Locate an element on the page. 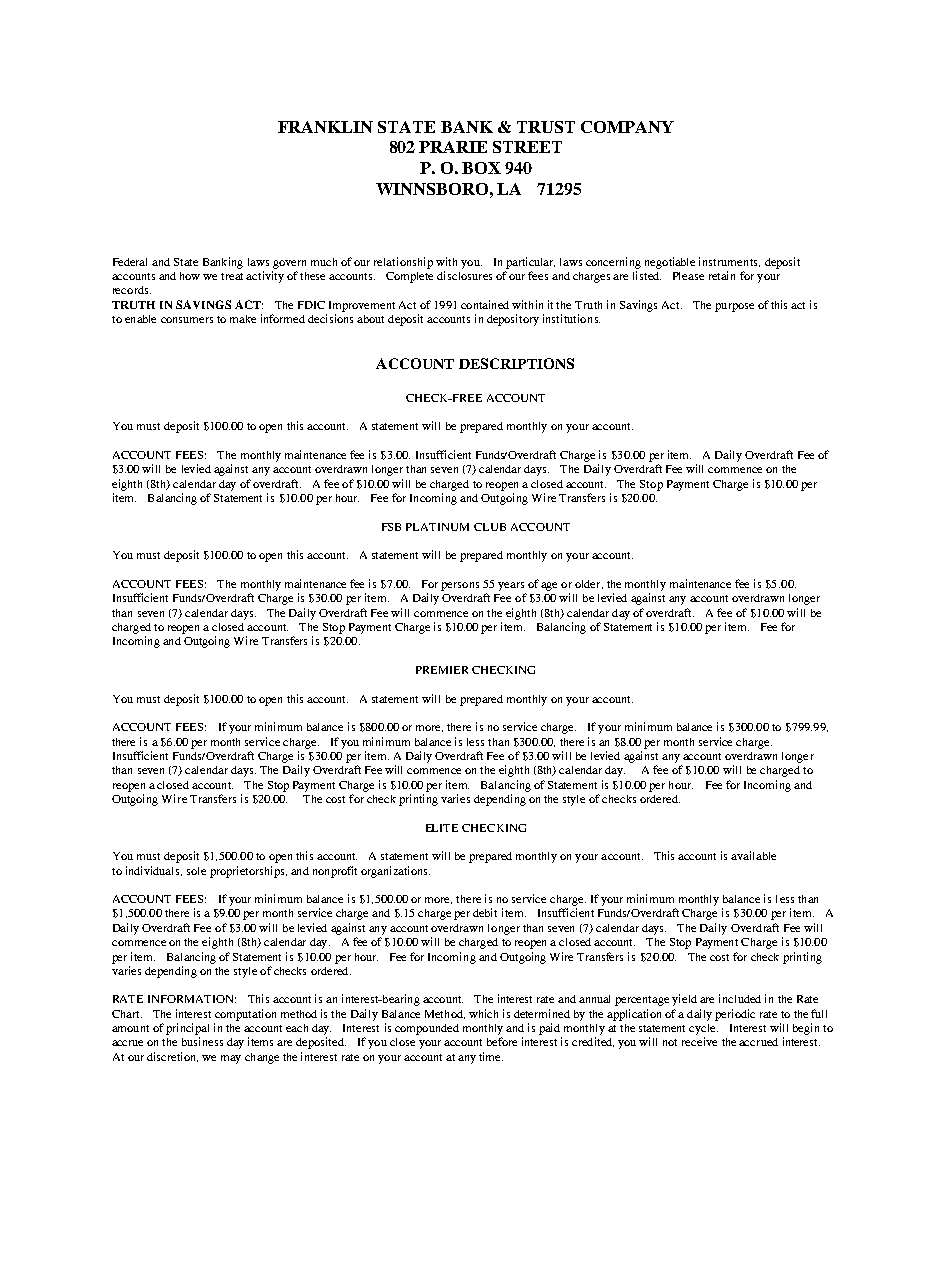 This page has width=952, height=1272. CLUB is located at coordinates (490, 527).
